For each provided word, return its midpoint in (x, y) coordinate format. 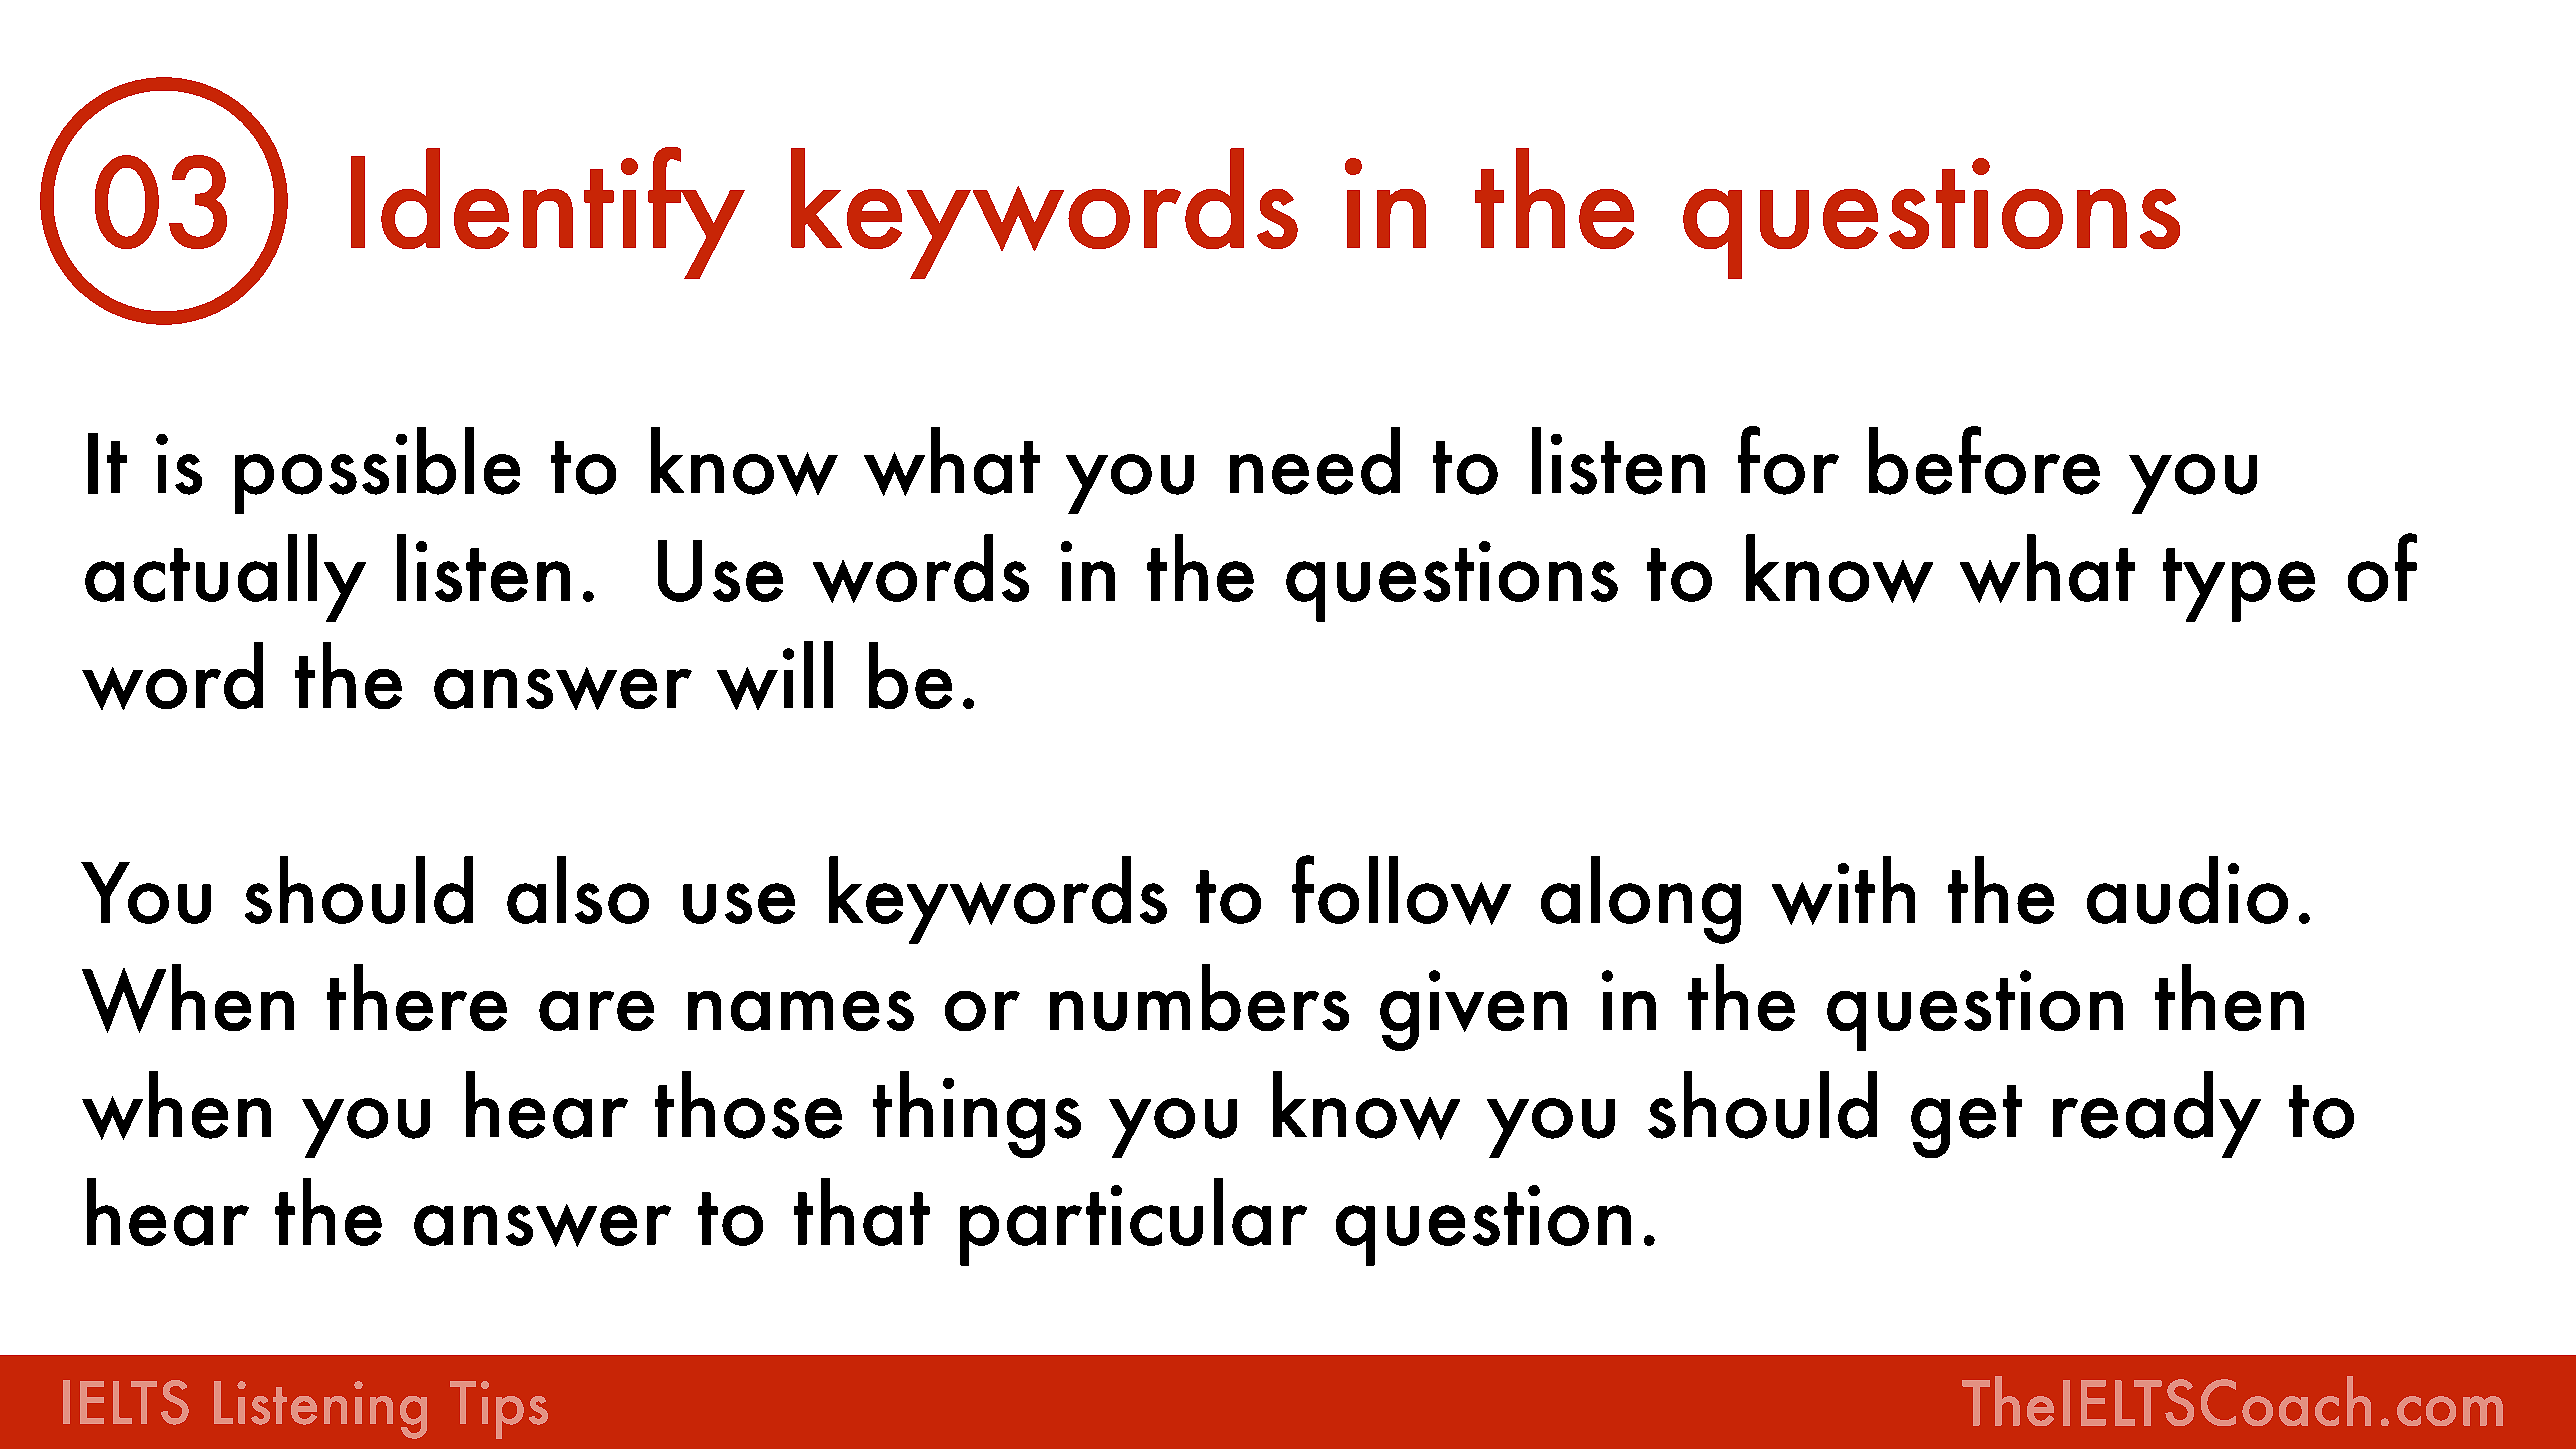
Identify (548, 213)
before (1984, 460)
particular (1133, 1222)
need (1315, 461)
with (1843, 890)
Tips (499, 1410)
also (578, 890)
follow (1401, 890)
